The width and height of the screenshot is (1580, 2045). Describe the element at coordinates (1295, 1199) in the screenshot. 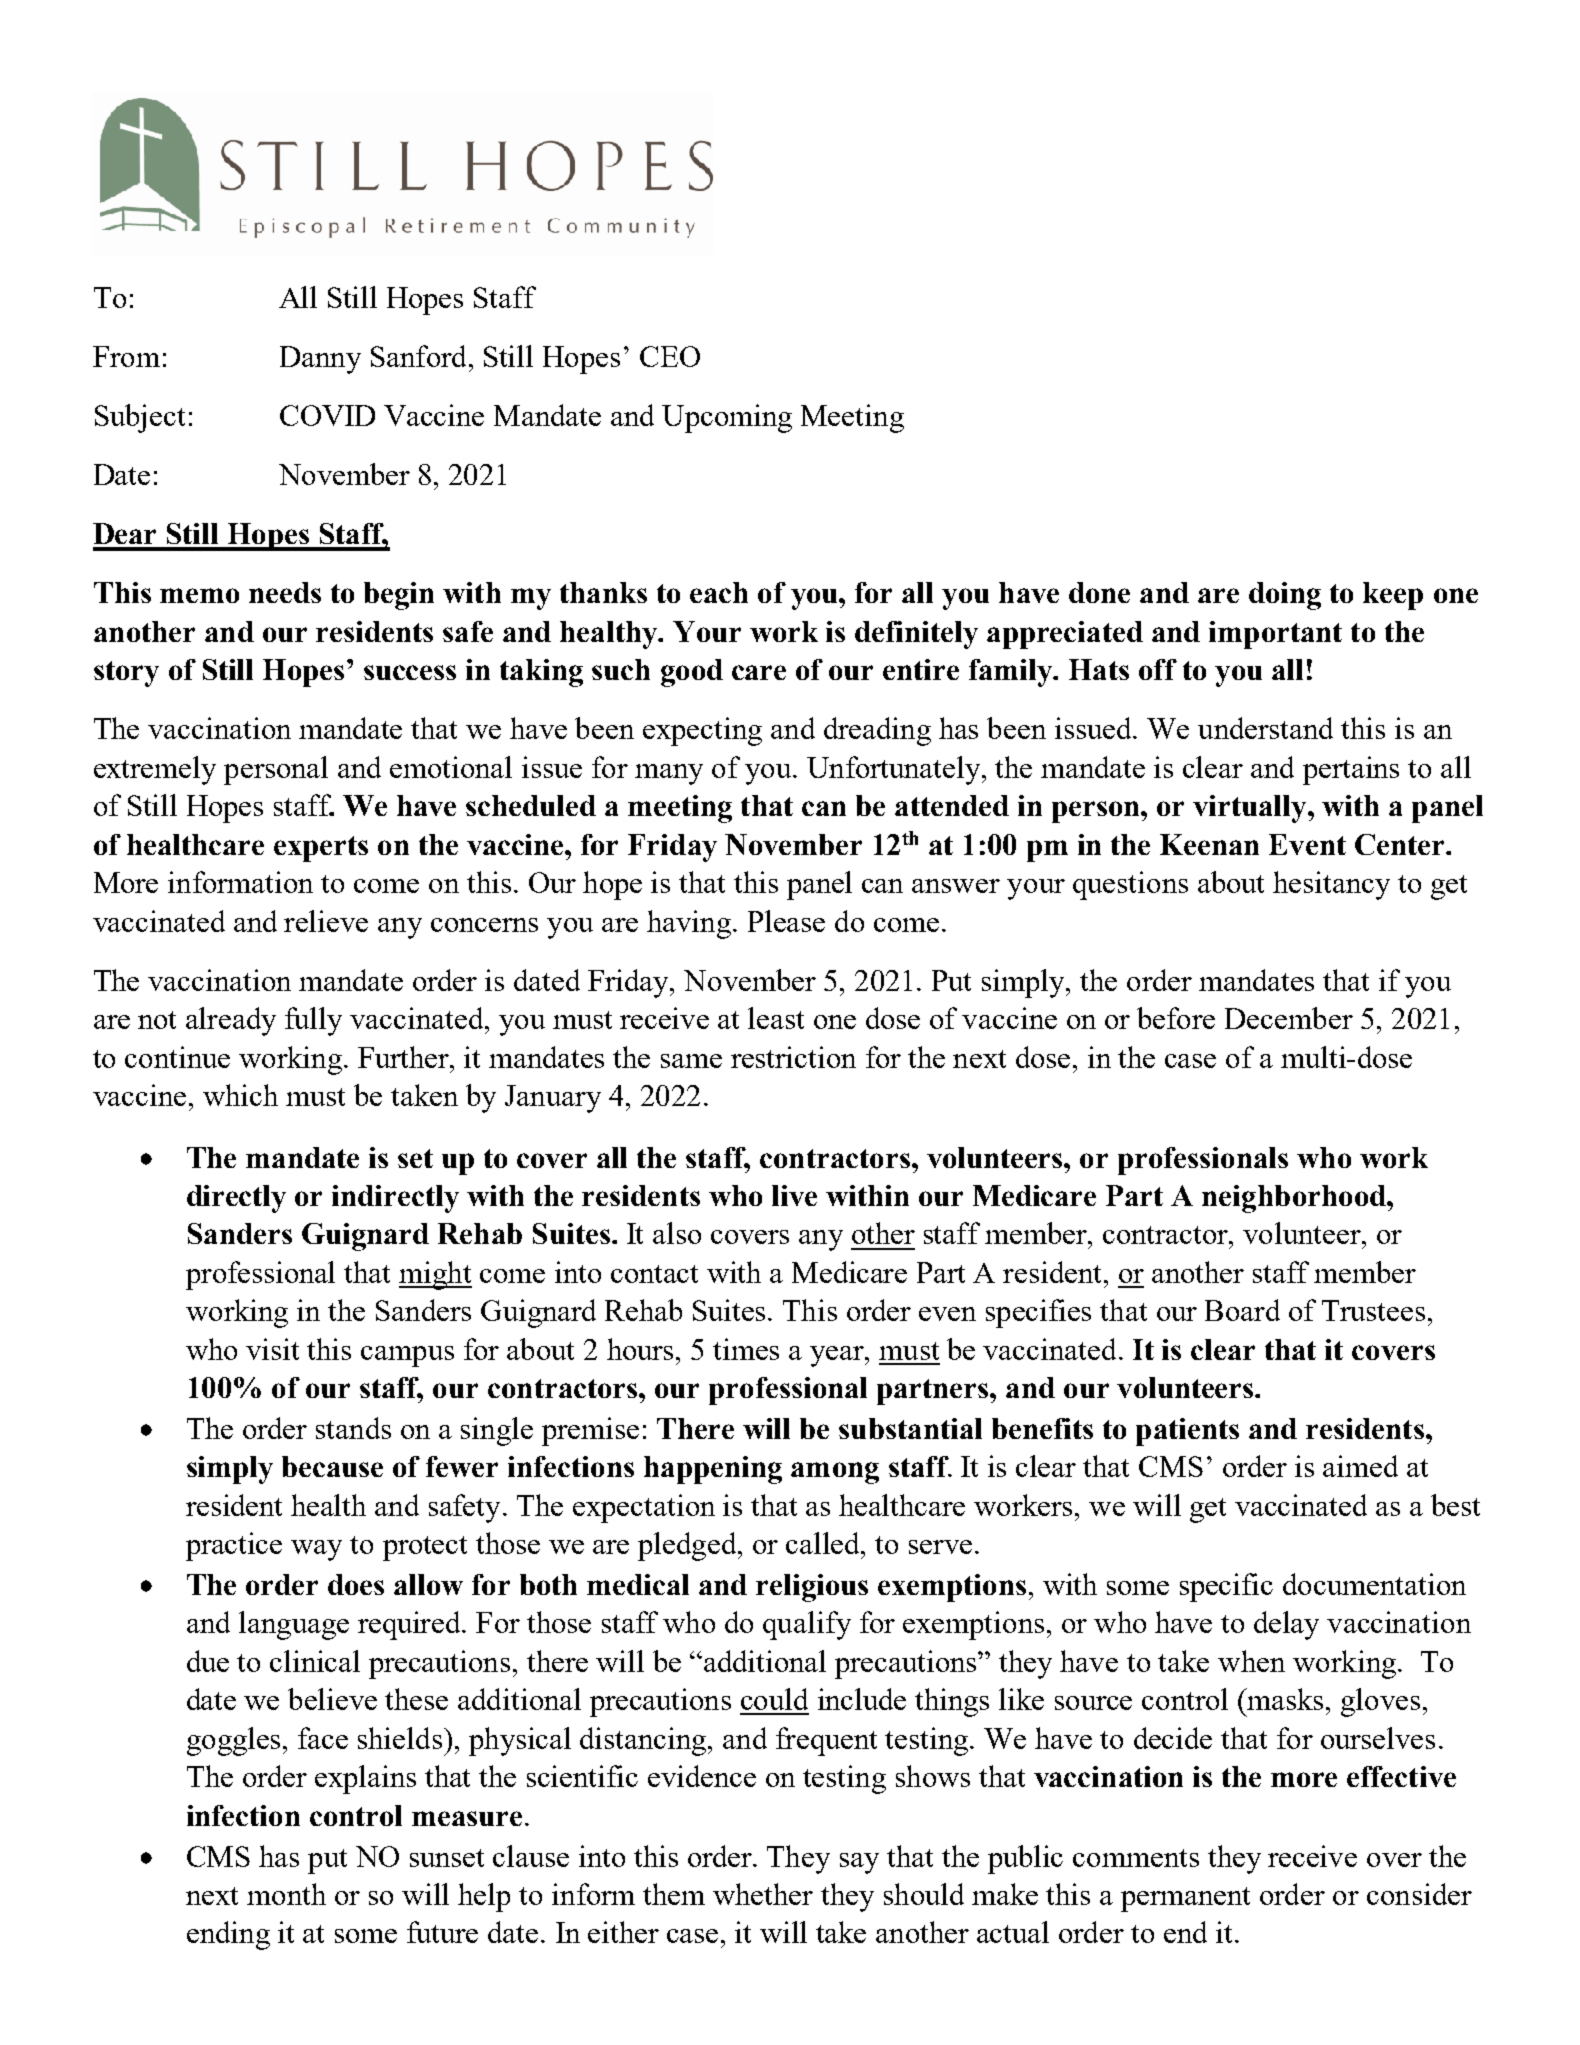

I see `neighborhood` at that location.
